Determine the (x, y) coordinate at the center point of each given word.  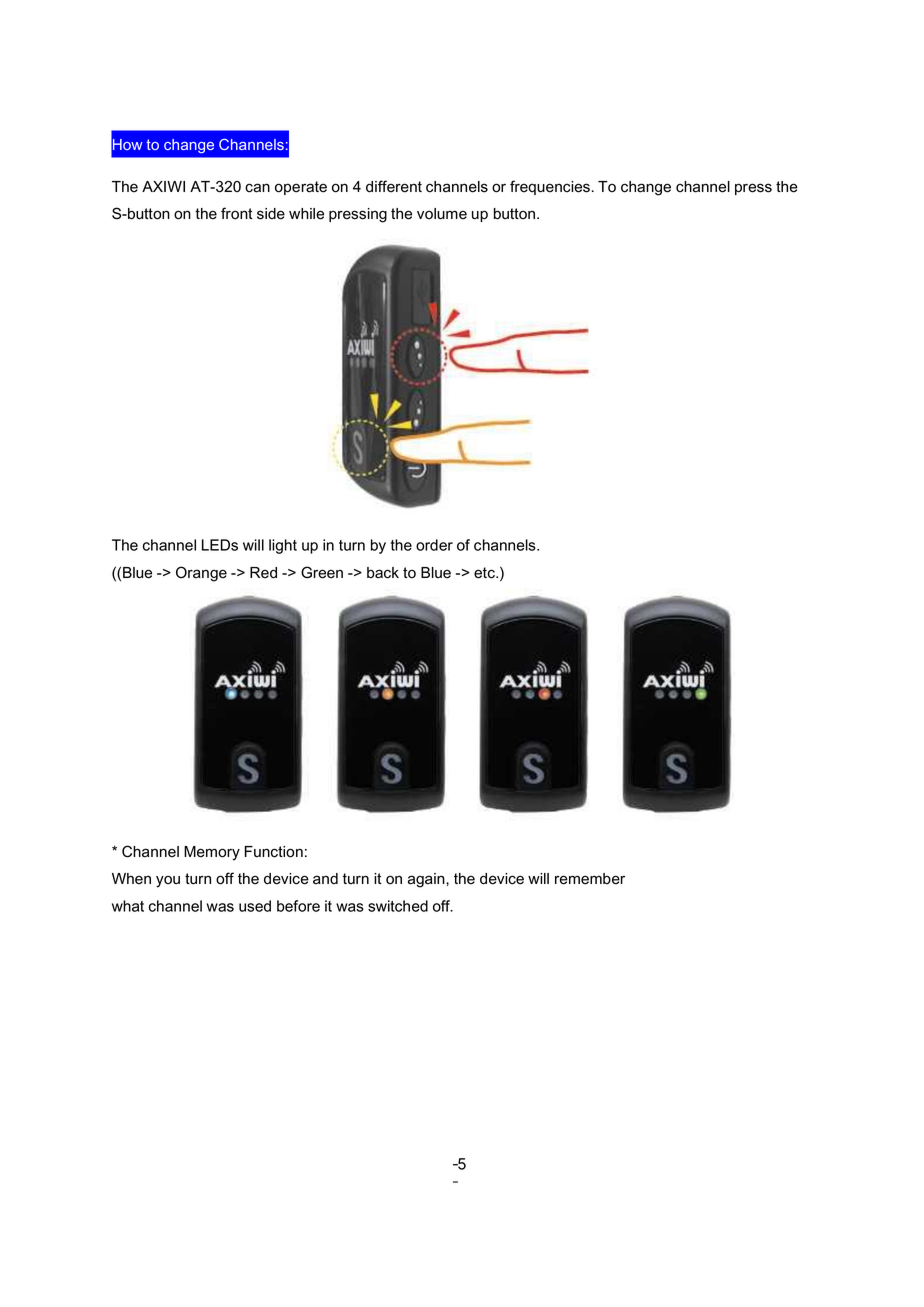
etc (485, 573)
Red (263, 573)
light (283, 546)
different (394, 186)
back (383, 573)
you (168, 881)
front (237, 213)
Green (322, 572)
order (434, 545)
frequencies (550, 187)
